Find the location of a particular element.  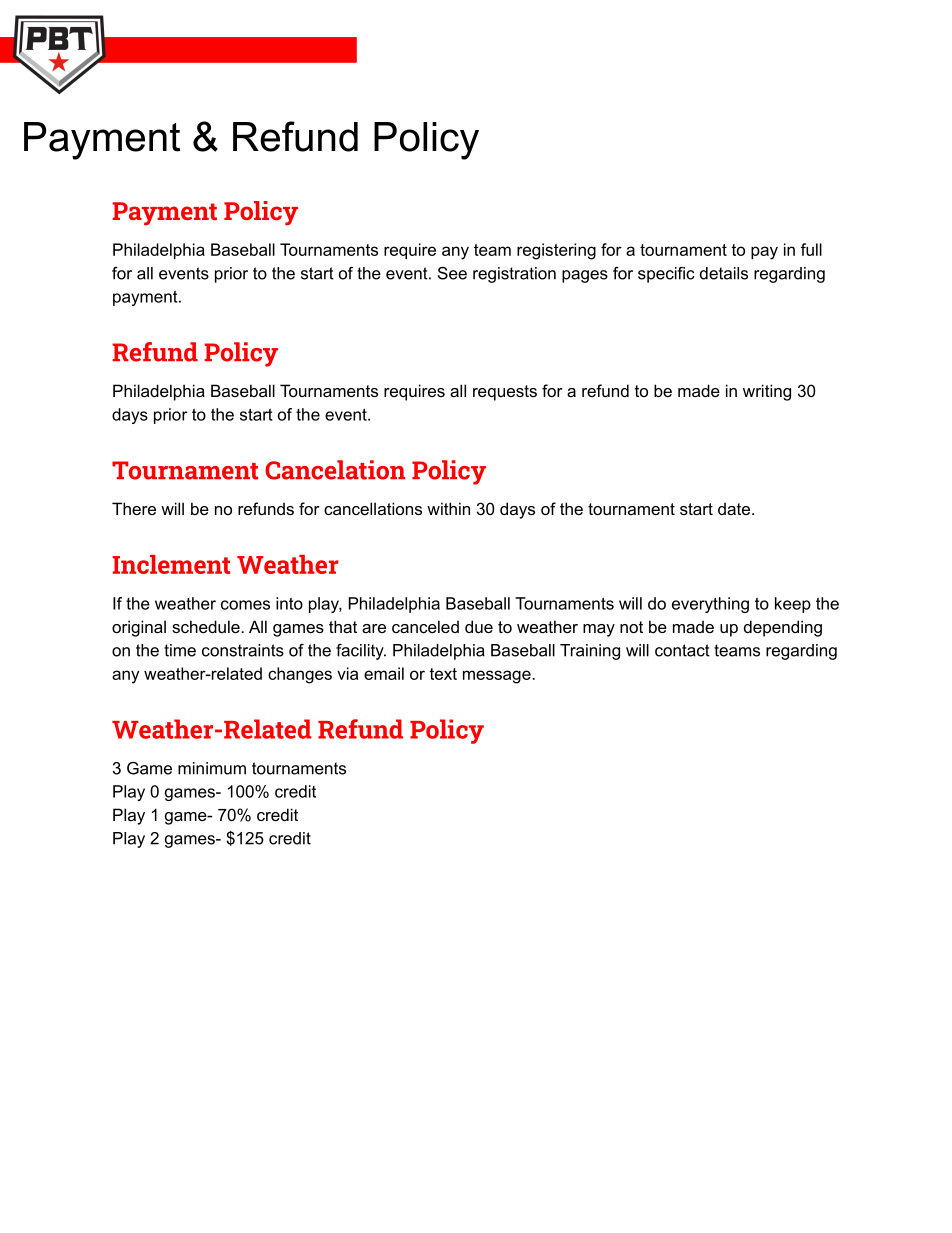

See is located at coordinates (452, 273).
